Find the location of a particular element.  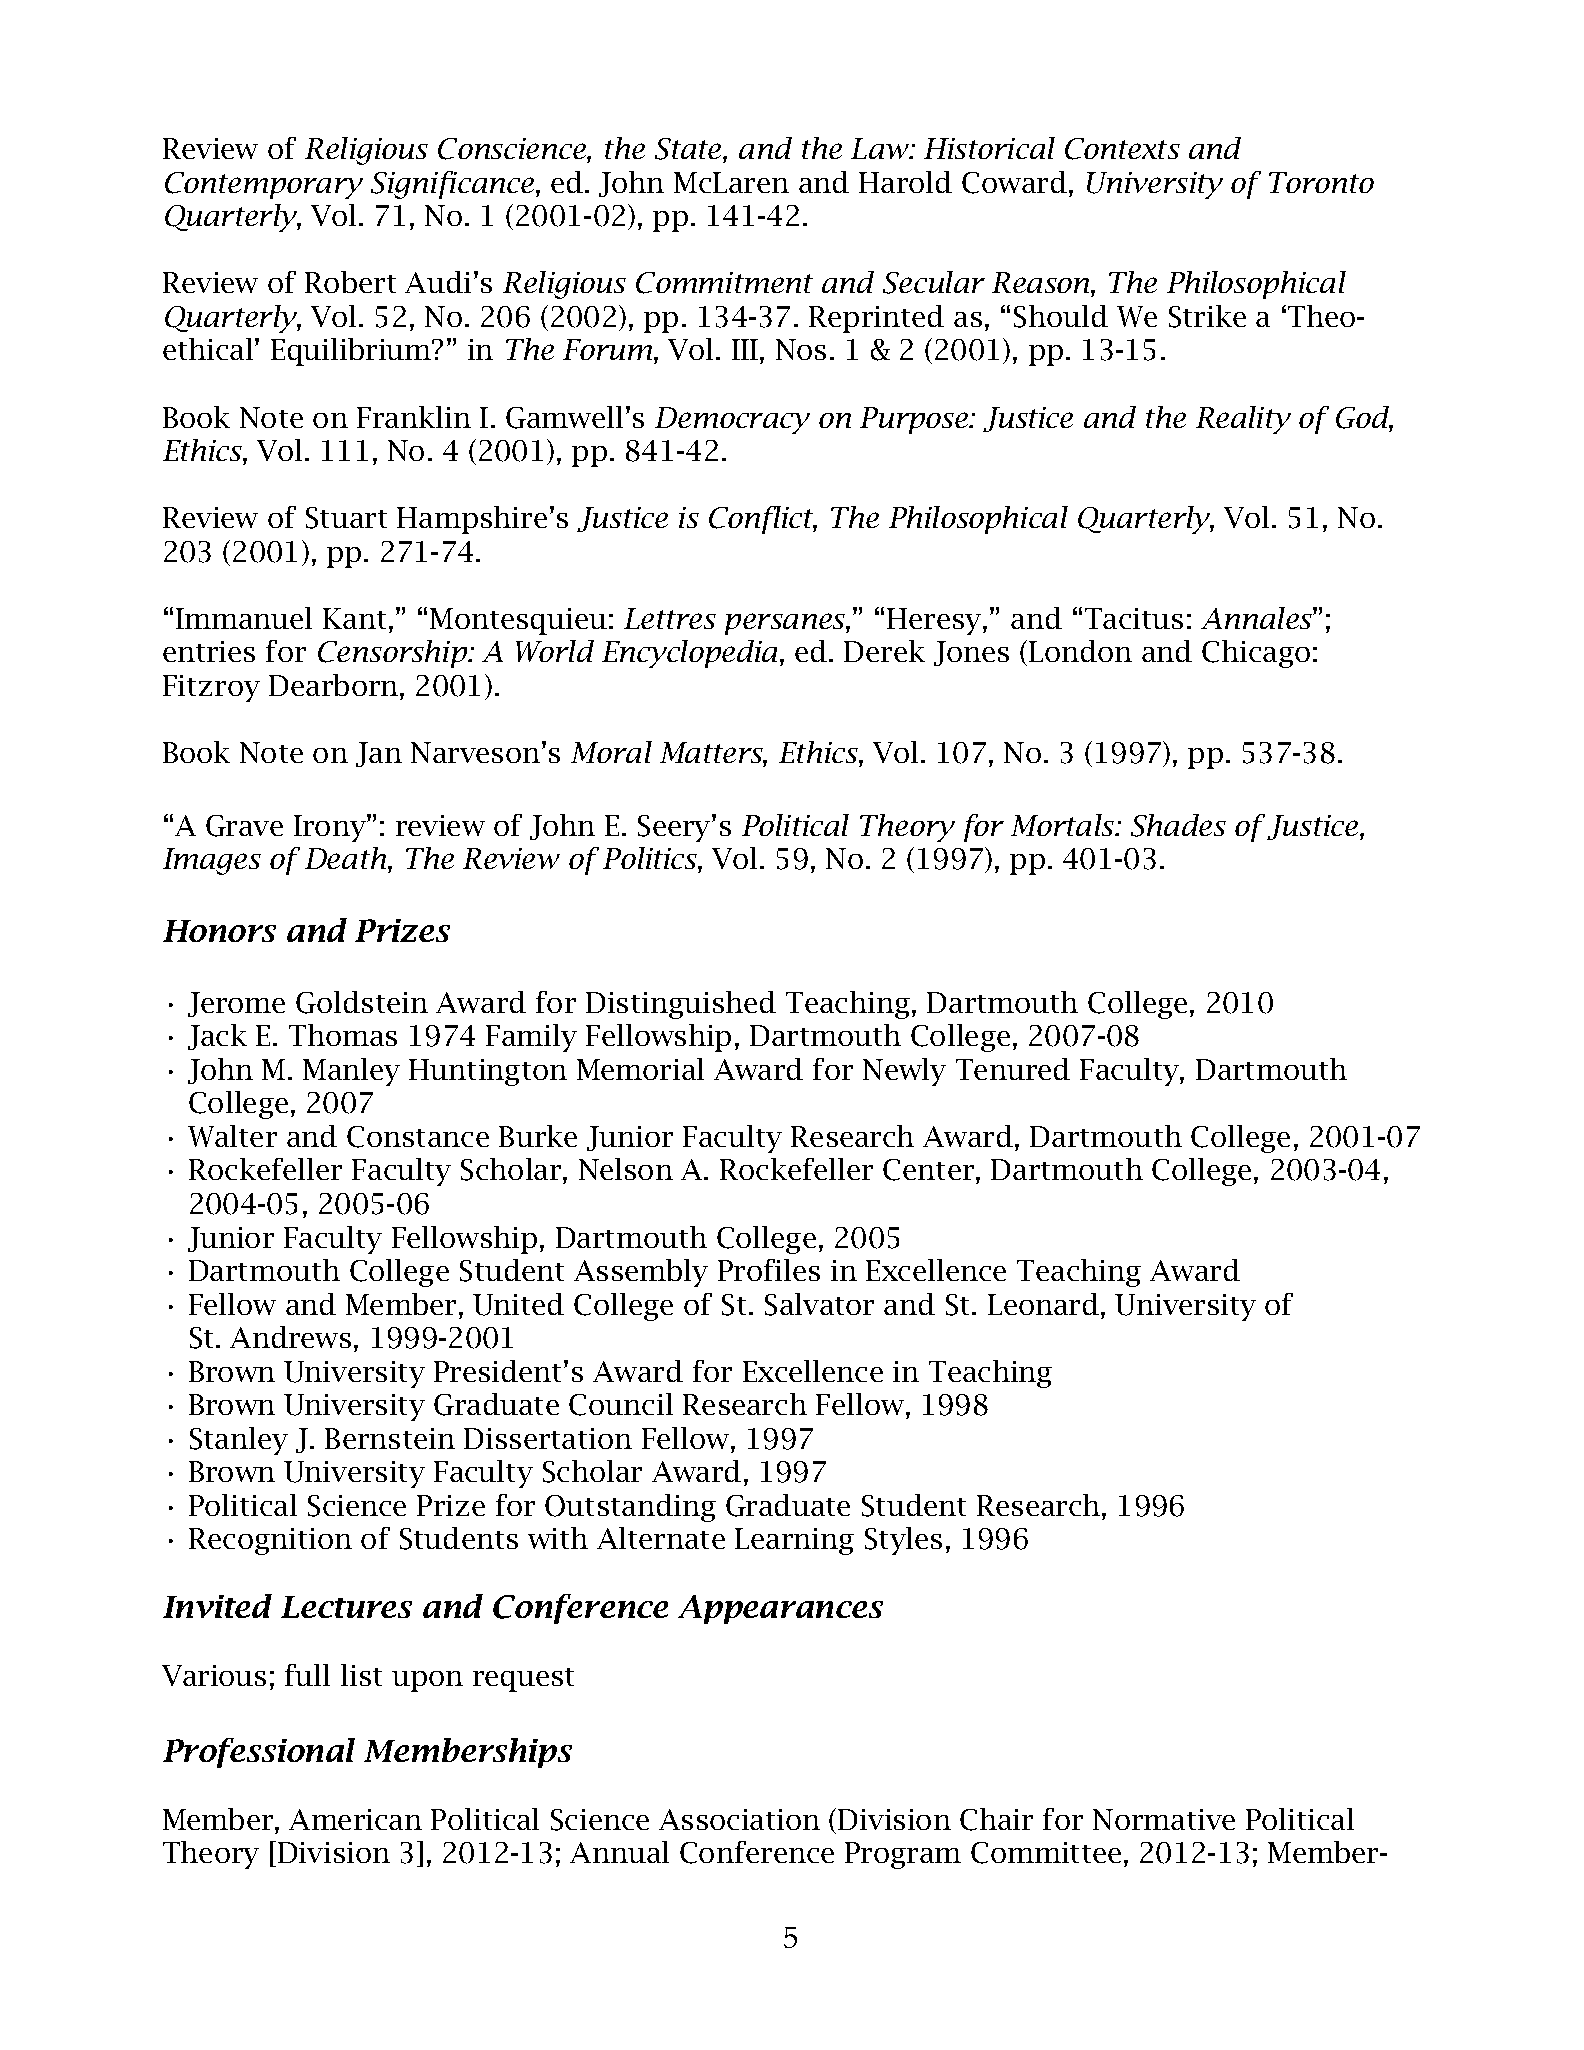

Shades is located at coordinates (1178, 825).
